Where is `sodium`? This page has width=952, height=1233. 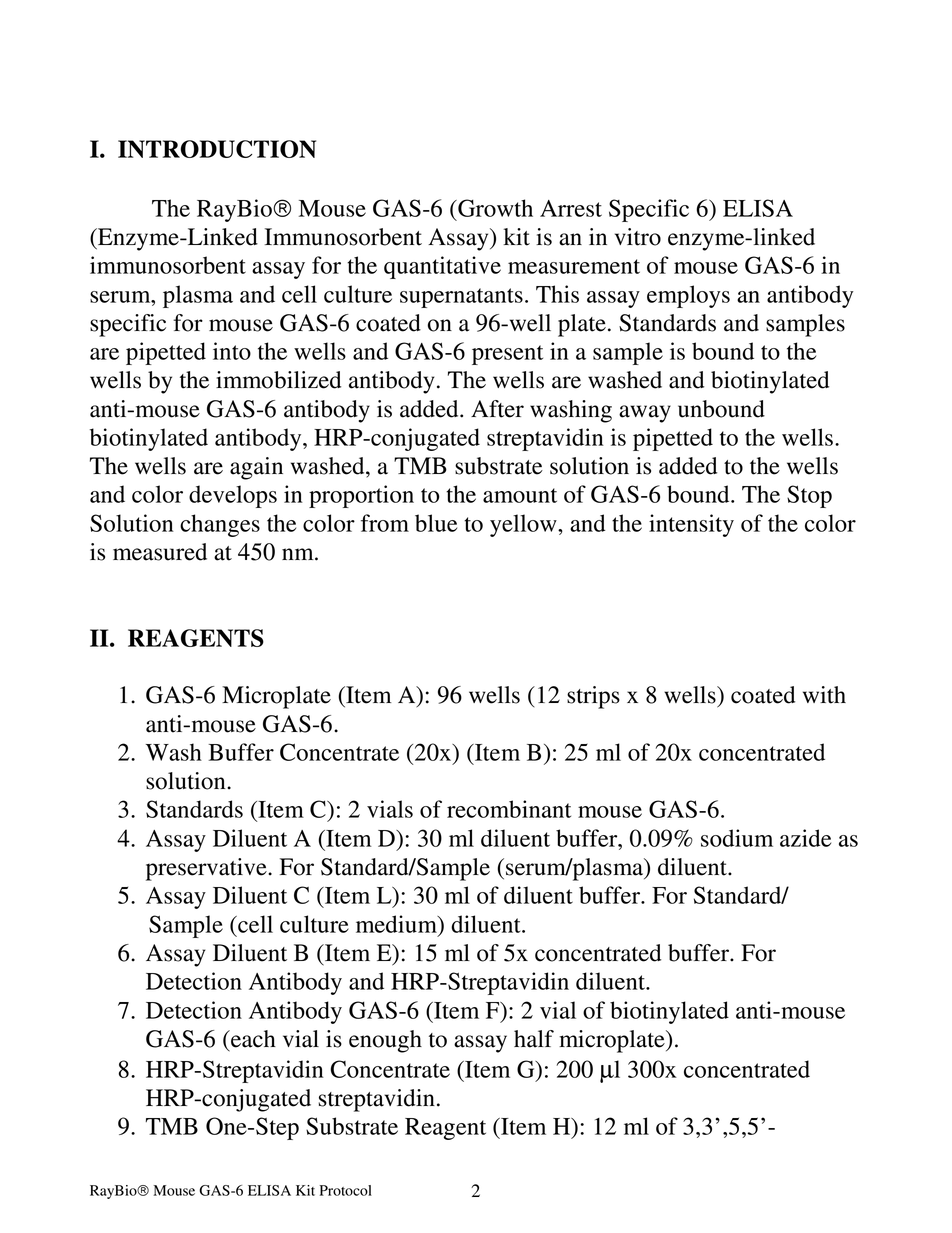 sodium is located at coordinates (737, 838).
